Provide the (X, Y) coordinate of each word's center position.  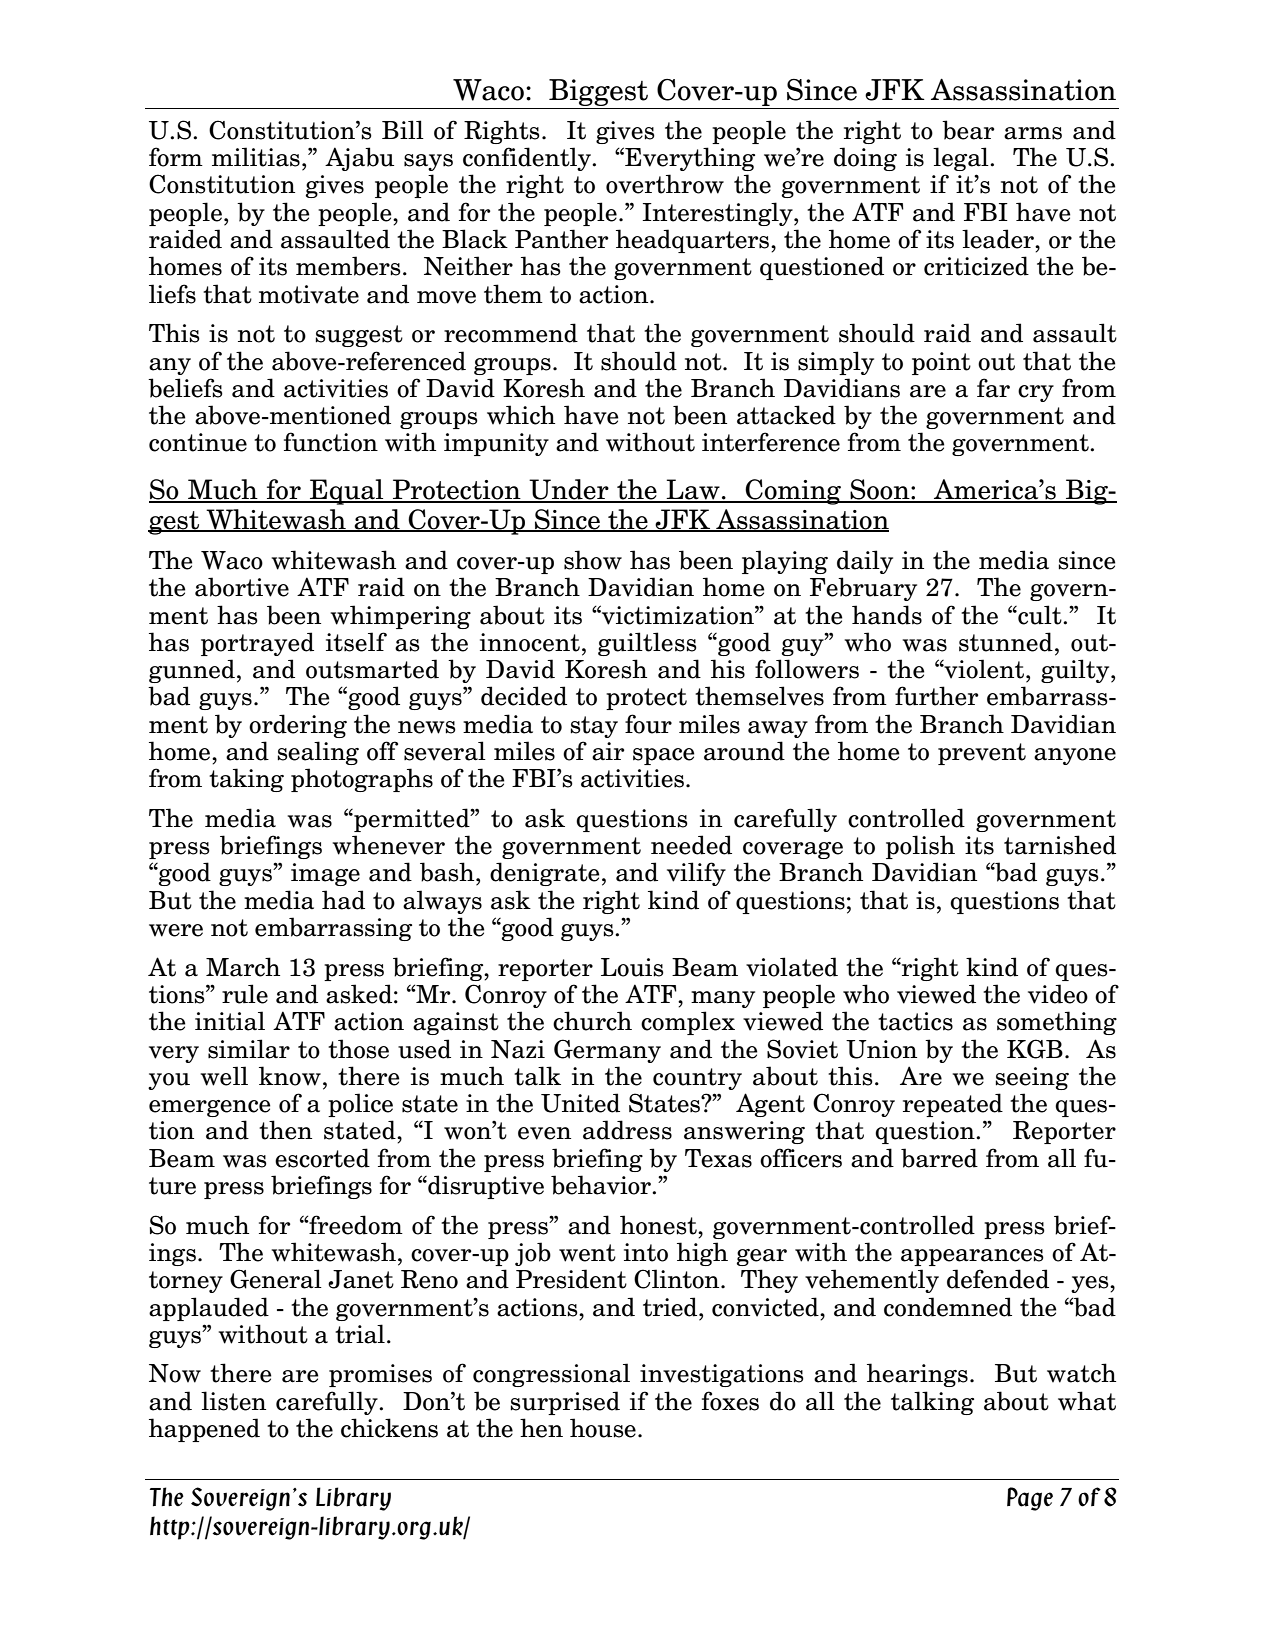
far (993, 388)
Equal (347, 492)
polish (920, 847)
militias (256, 157)
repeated (953, 1105)
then (285, 1130)
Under (569, 490)
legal (962, 159)
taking (246, 780)
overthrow (665, 184)
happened (204, 1430)
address (627, 1130)
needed (691, 845)
